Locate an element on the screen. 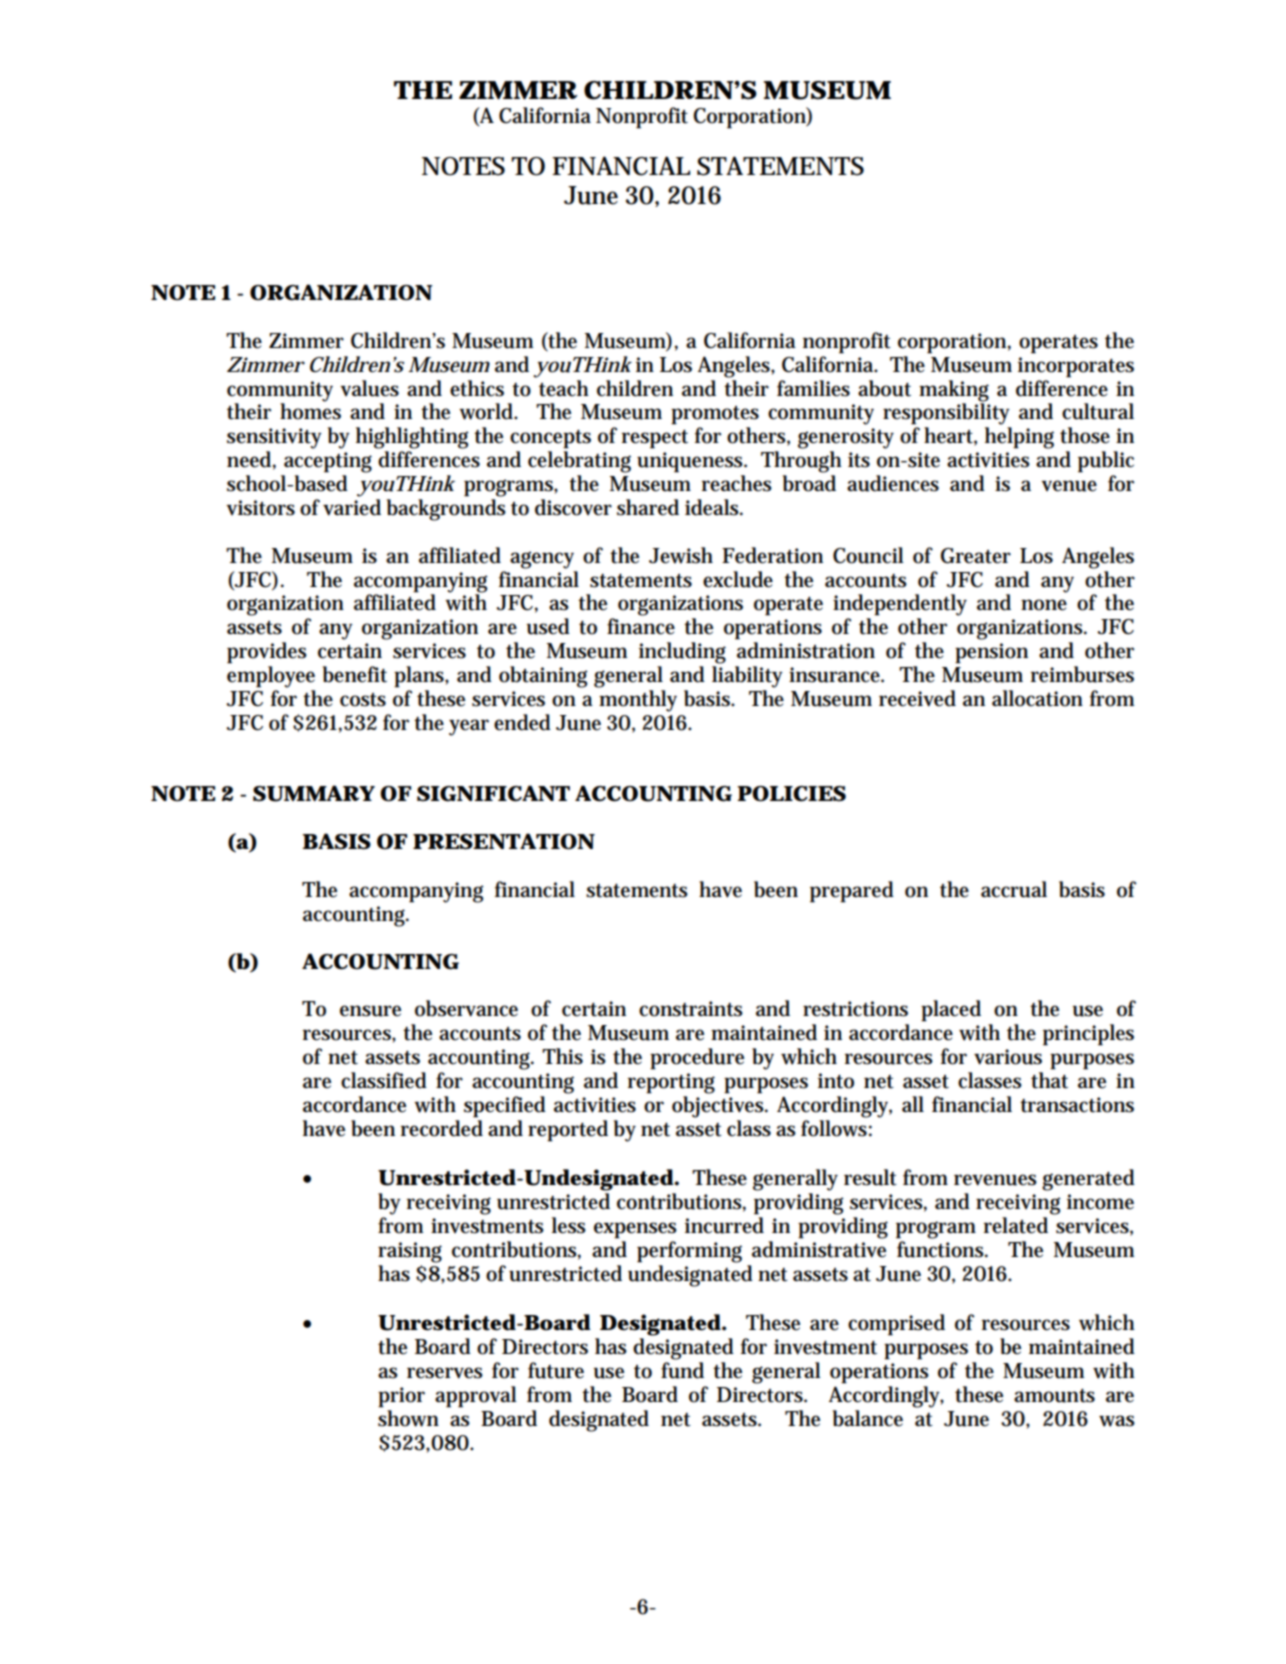 The width and height of the screenshot is (1286, 1664). pension is located at coordinates (991, 653).
